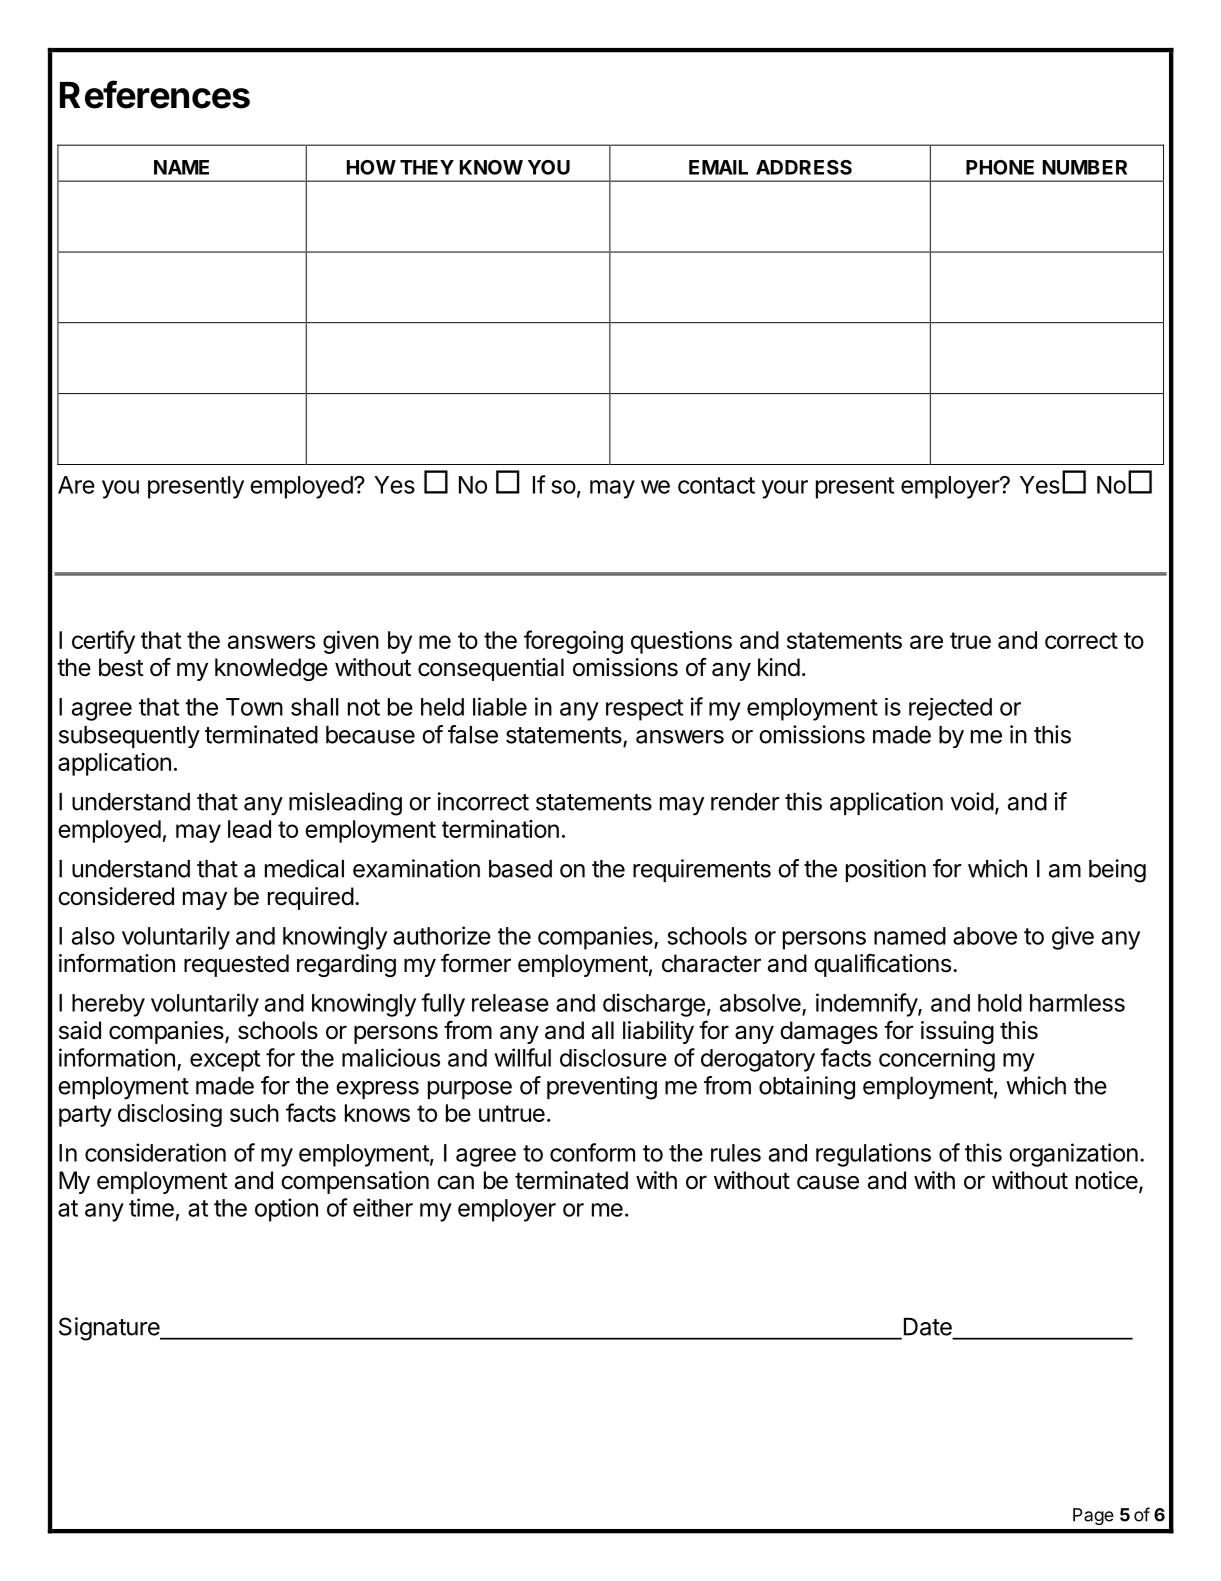 This screenshot has width=1221, height=1581. Describe the element at coordinates (110, 1329) in the screenshot. I see `Signature` at that location.
